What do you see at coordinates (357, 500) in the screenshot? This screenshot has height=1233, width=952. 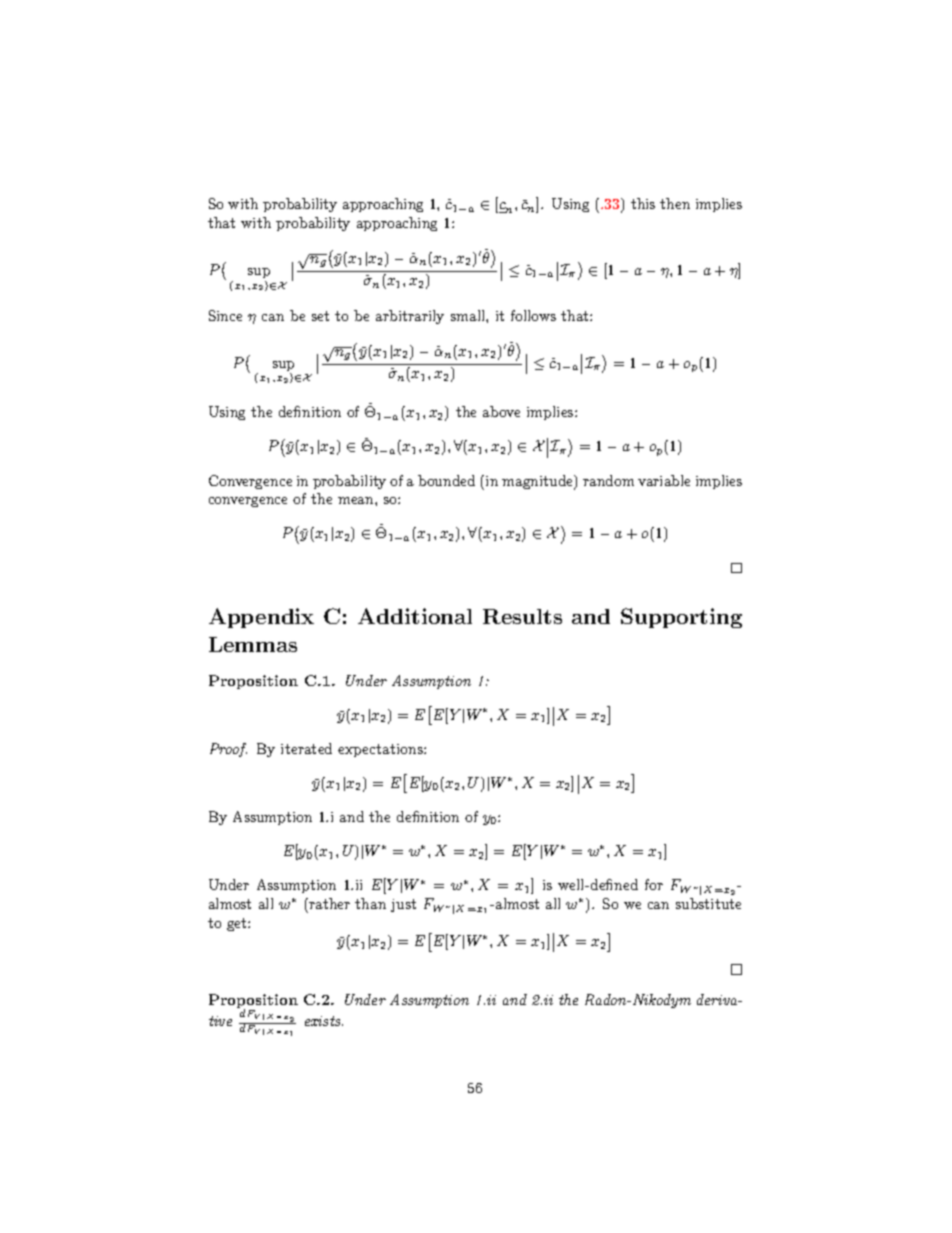 I see `mean` at bounding box center [357, 500].
